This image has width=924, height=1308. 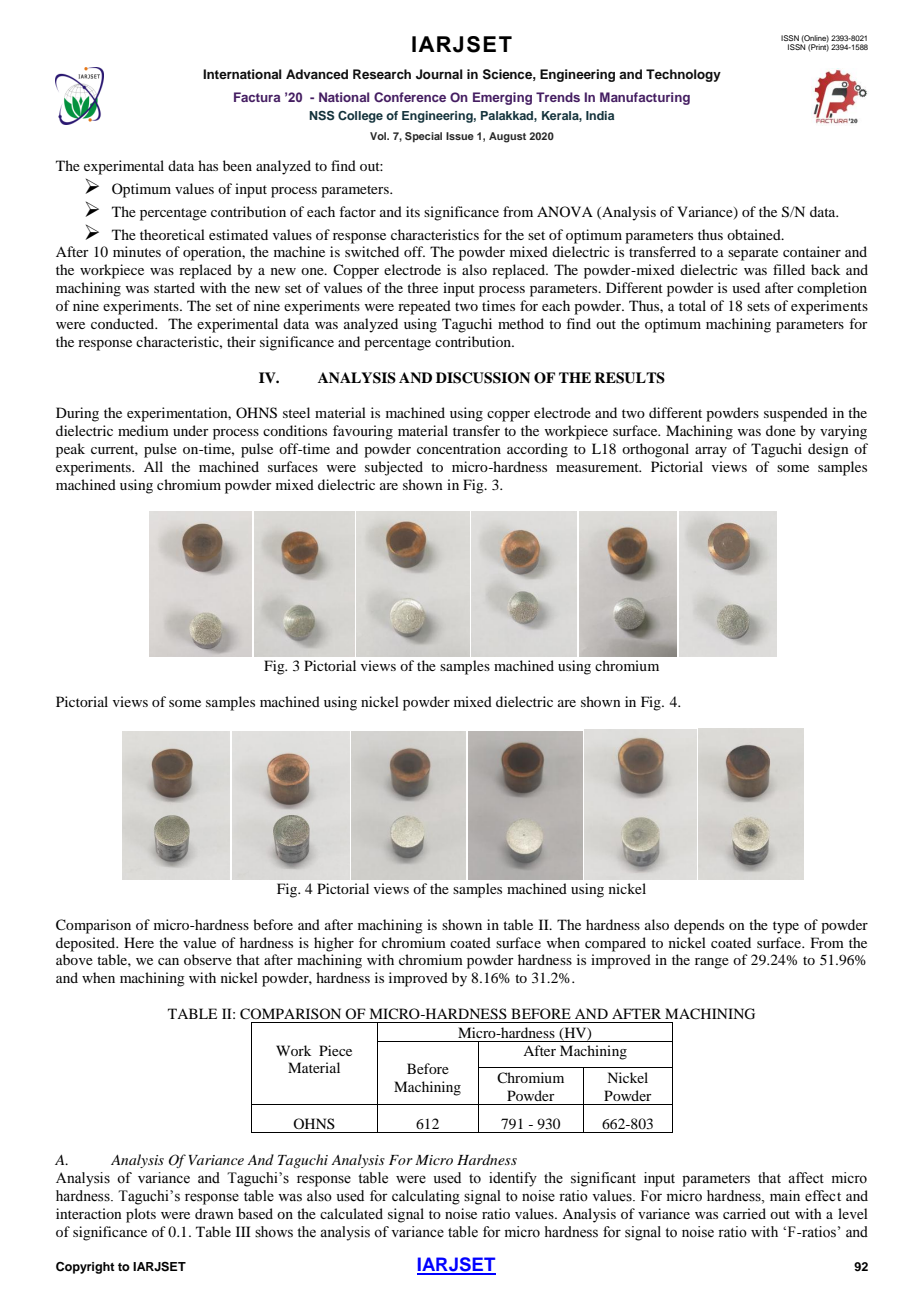 I want to click on Technology, so click(x=683, y=75).
